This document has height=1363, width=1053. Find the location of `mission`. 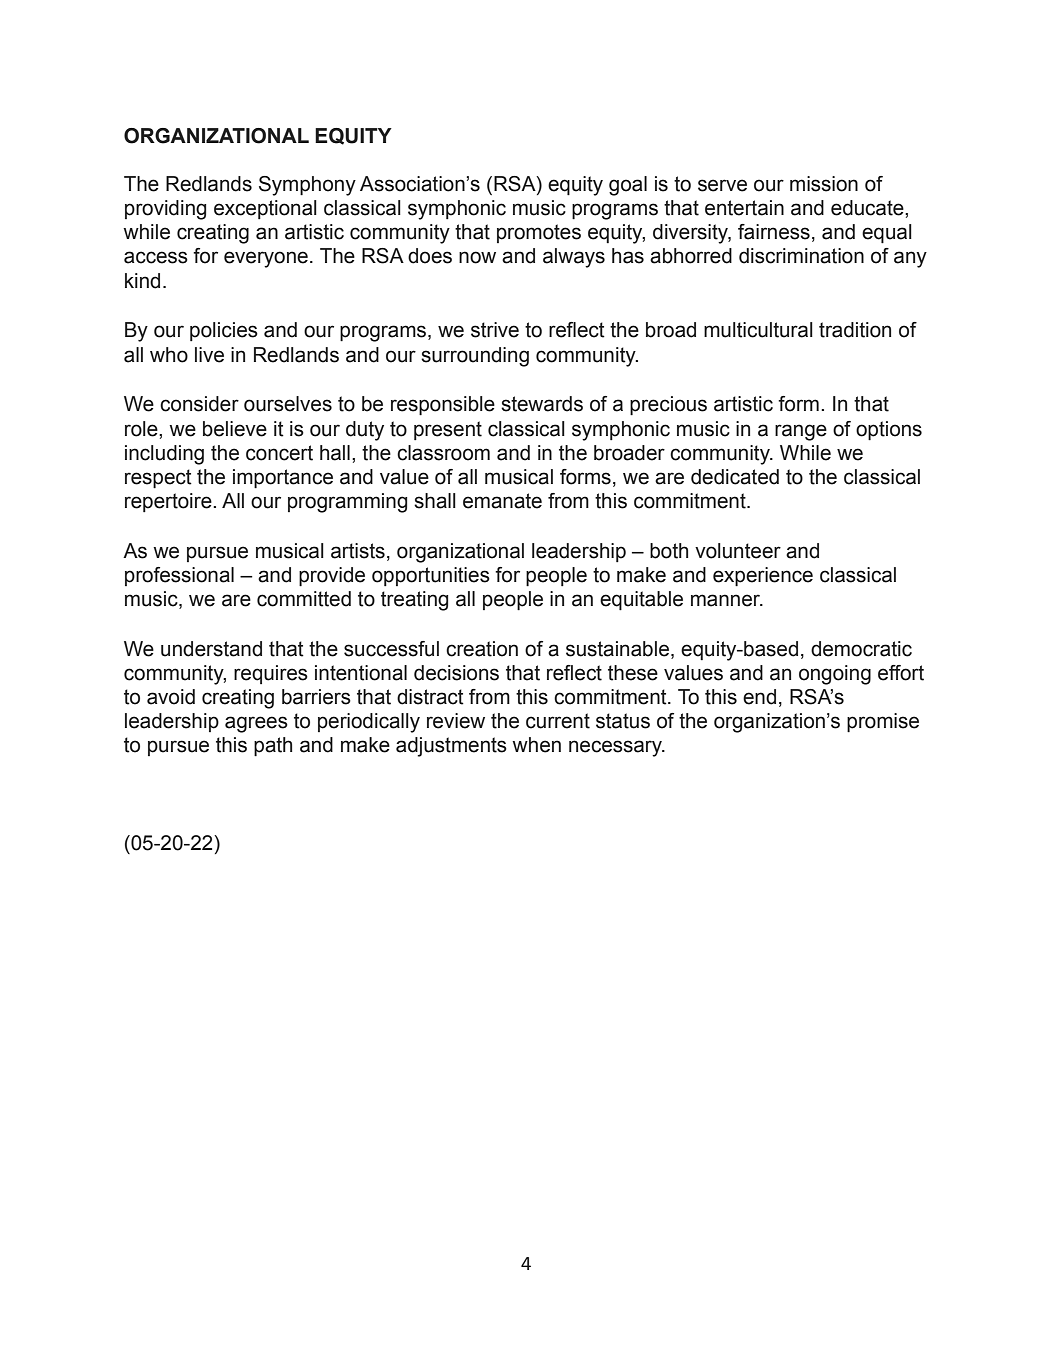

mission is located at coordinates (824, 184).
